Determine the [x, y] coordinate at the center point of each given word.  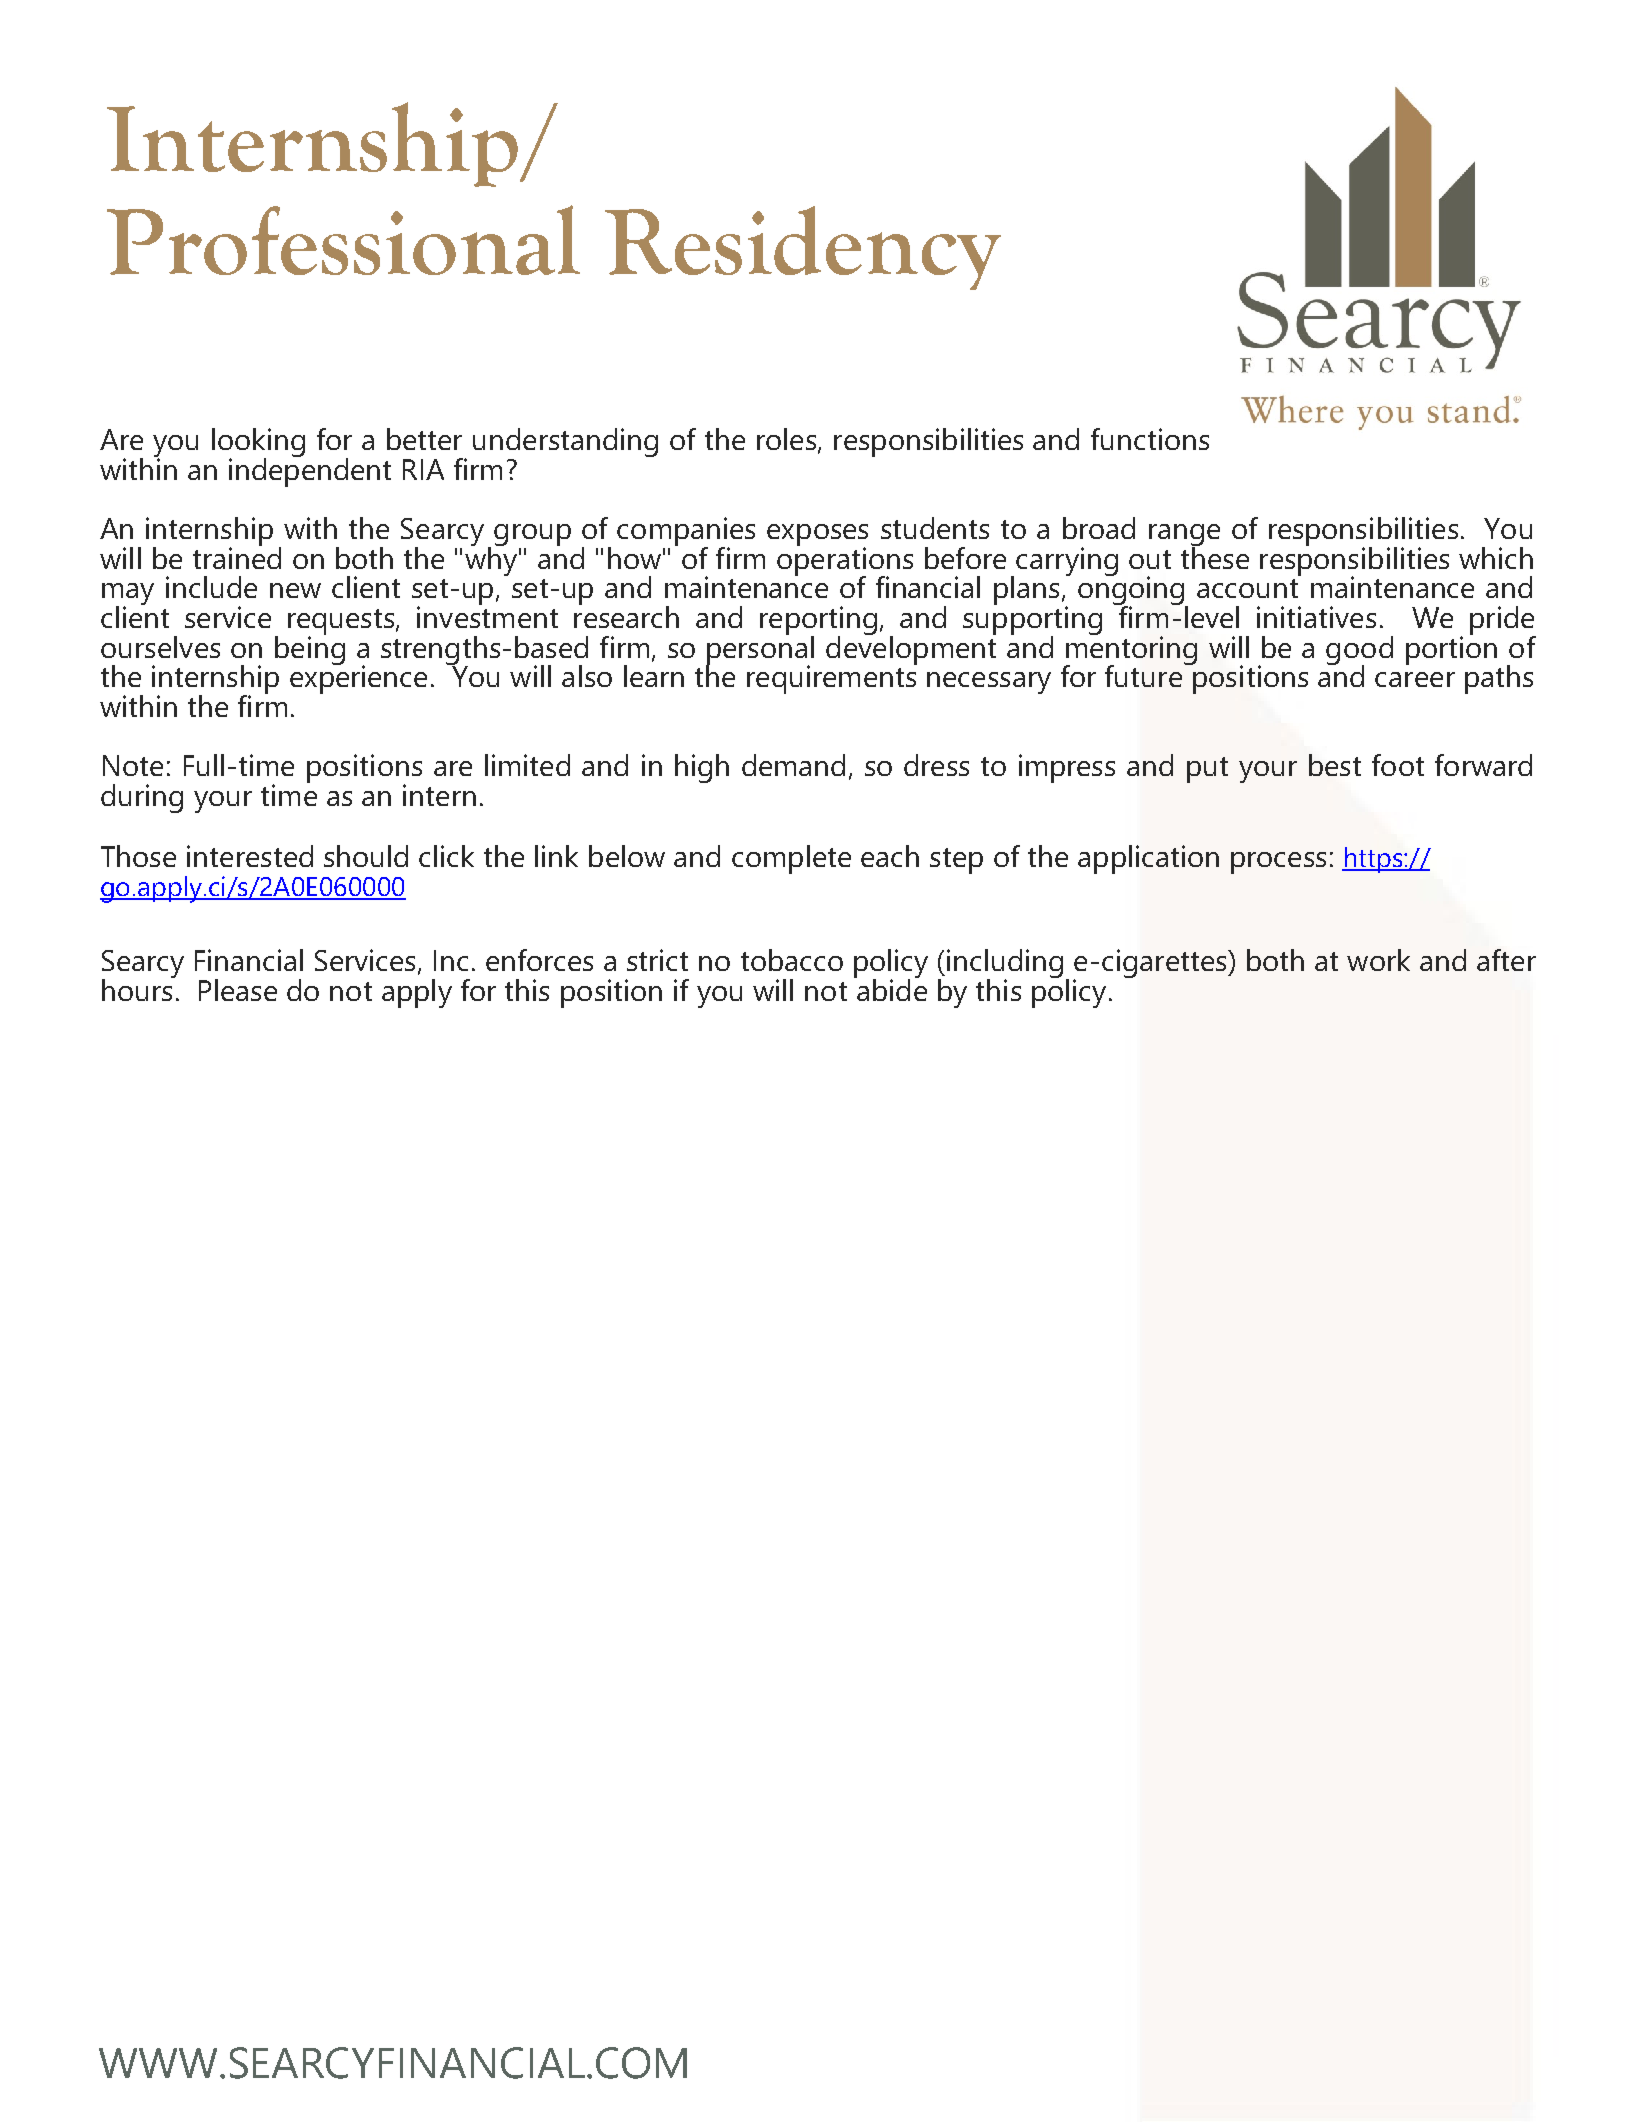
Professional [343, 240]
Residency [803, 248]
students [935, 528]
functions [1150, 439]
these [1215, 556]
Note [133, 765]
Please [238, 990]
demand [793, 765]
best [1335, 765]
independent [310, 471]
